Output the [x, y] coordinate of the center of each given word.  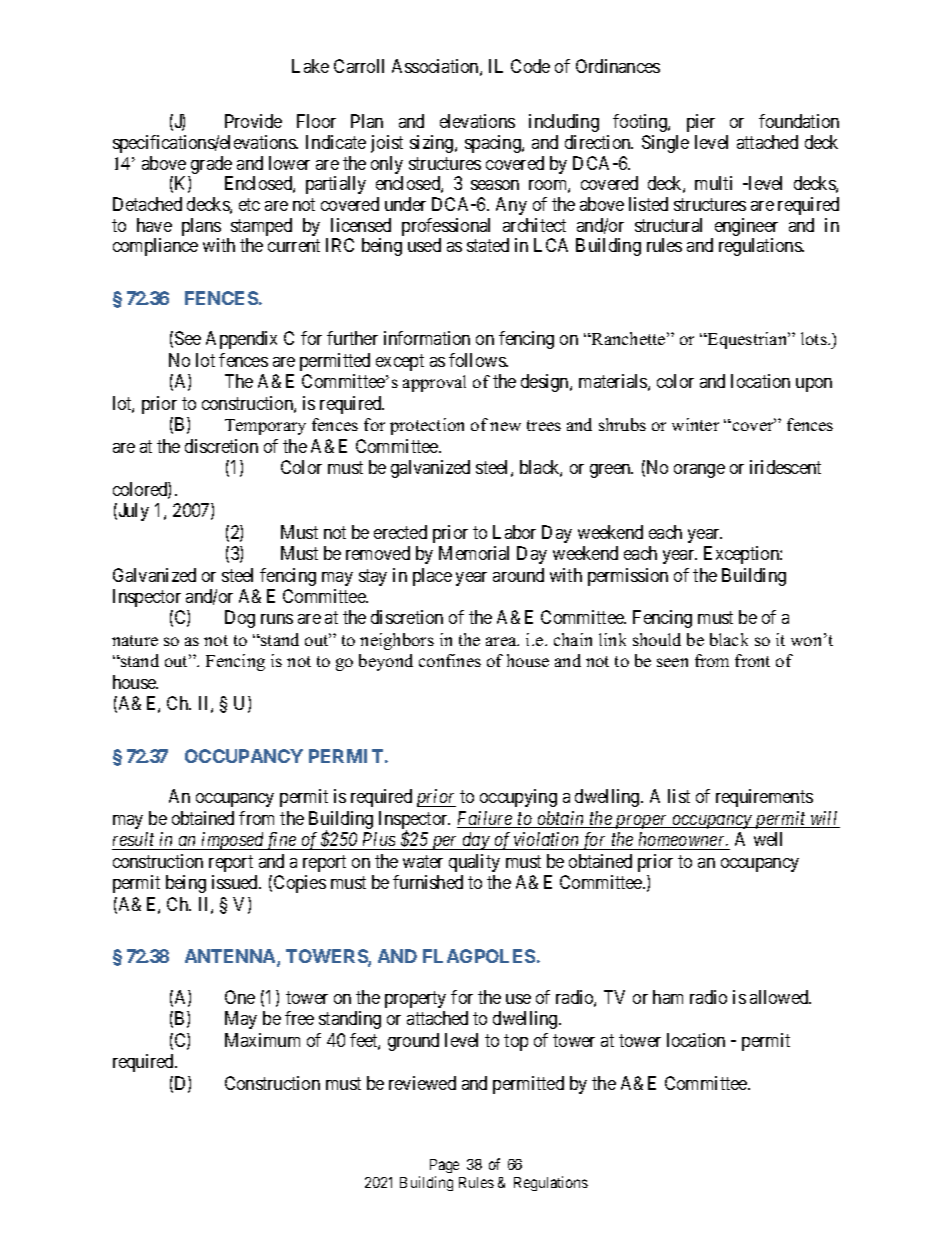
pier [701, 123]
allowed [780, 997]
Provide [253, 121]
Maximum [262, 1040]
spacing [494, 144]
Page [444, 1168]
